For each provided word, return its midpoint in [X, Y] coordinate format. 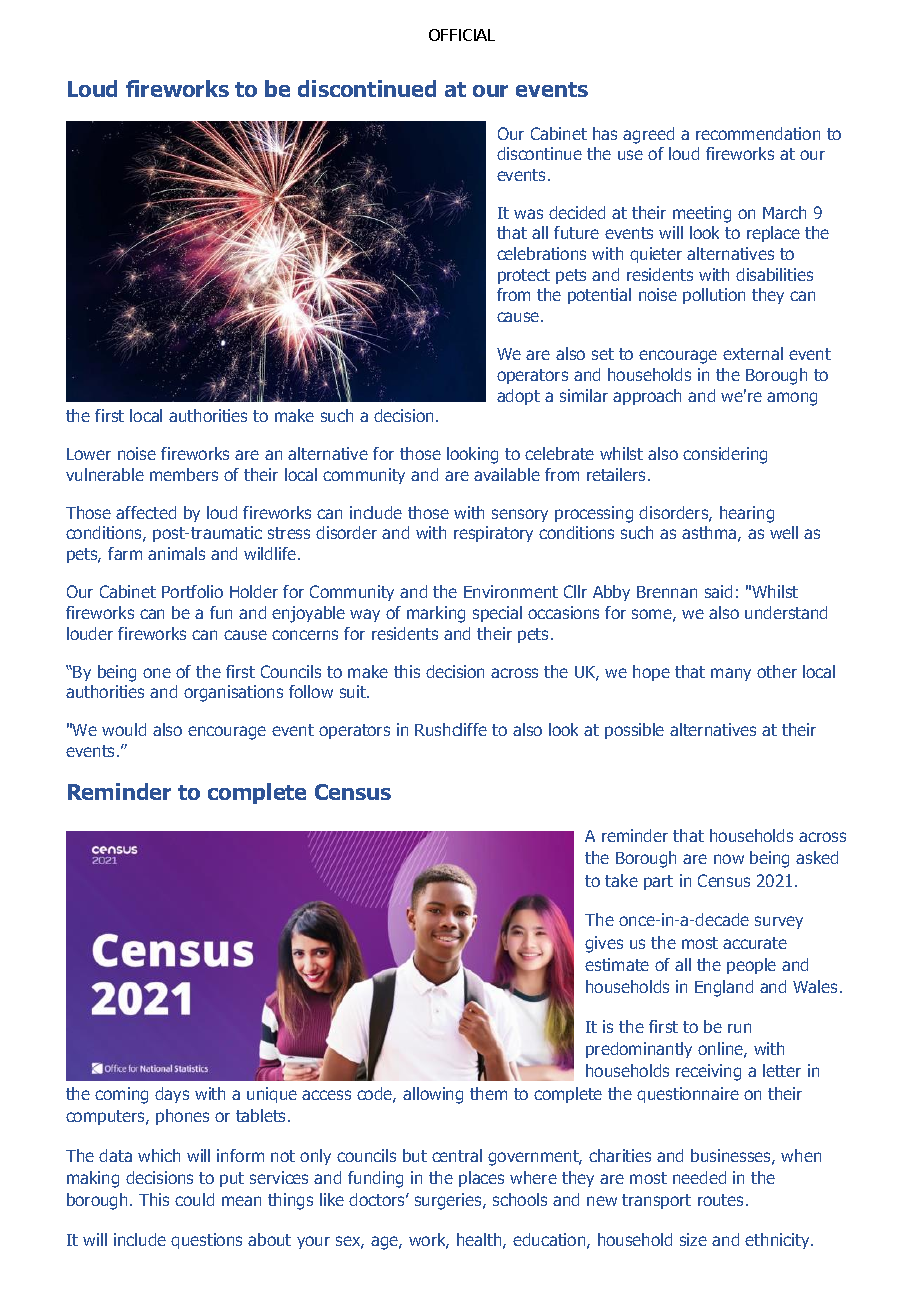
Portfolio [192, 591]
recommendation [758, 133]
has [605, 133]
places [481, 1179]
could [194, 1199]
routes [720, 1200]
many [731, 674]
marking [436, 614]
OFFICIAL [462, 35]
